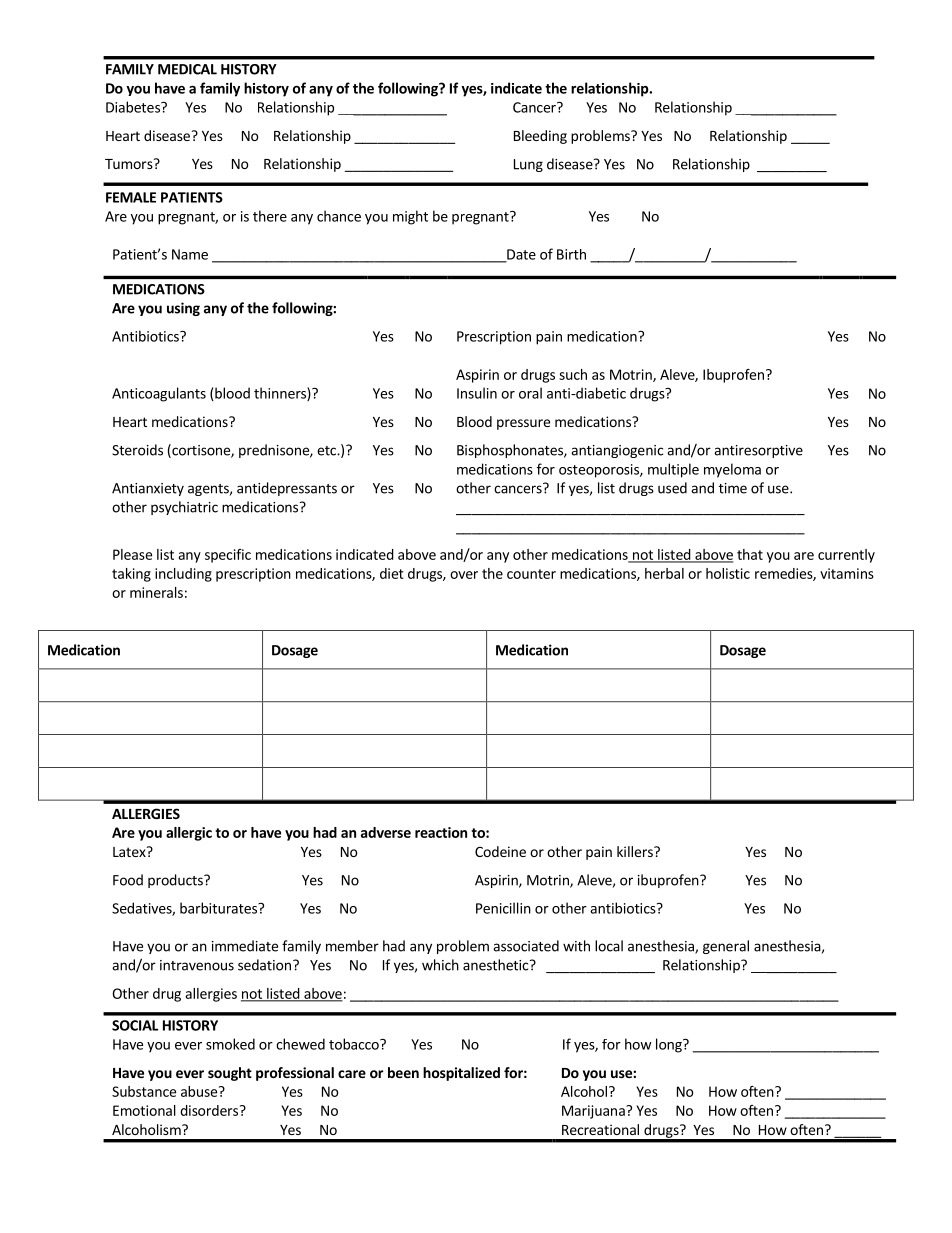  I want to click on including, so click(183, 575).
